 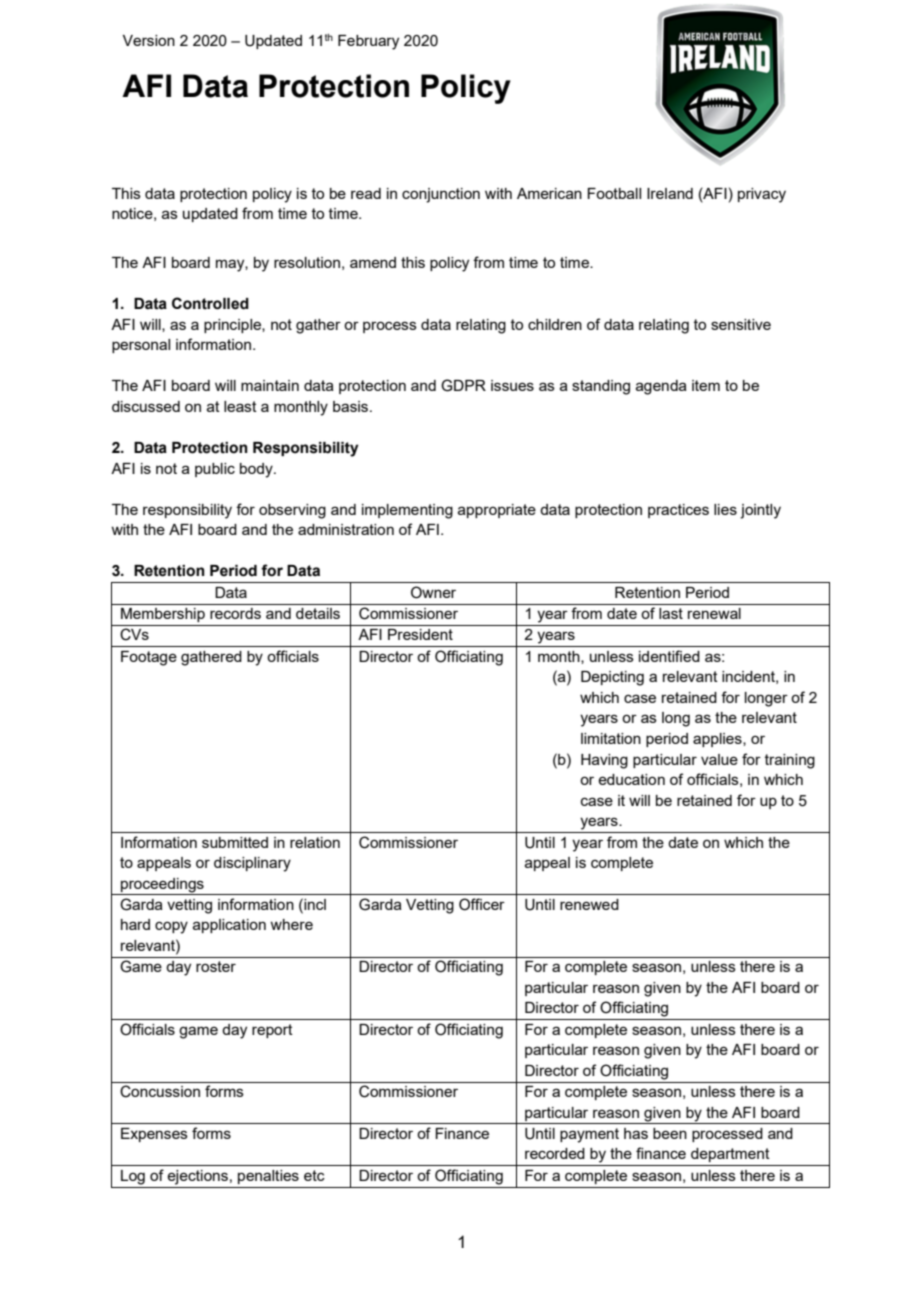 What do you see at coordinates (433, 592) in the document?
I see `Owner` at bounding box center [433, 592].
